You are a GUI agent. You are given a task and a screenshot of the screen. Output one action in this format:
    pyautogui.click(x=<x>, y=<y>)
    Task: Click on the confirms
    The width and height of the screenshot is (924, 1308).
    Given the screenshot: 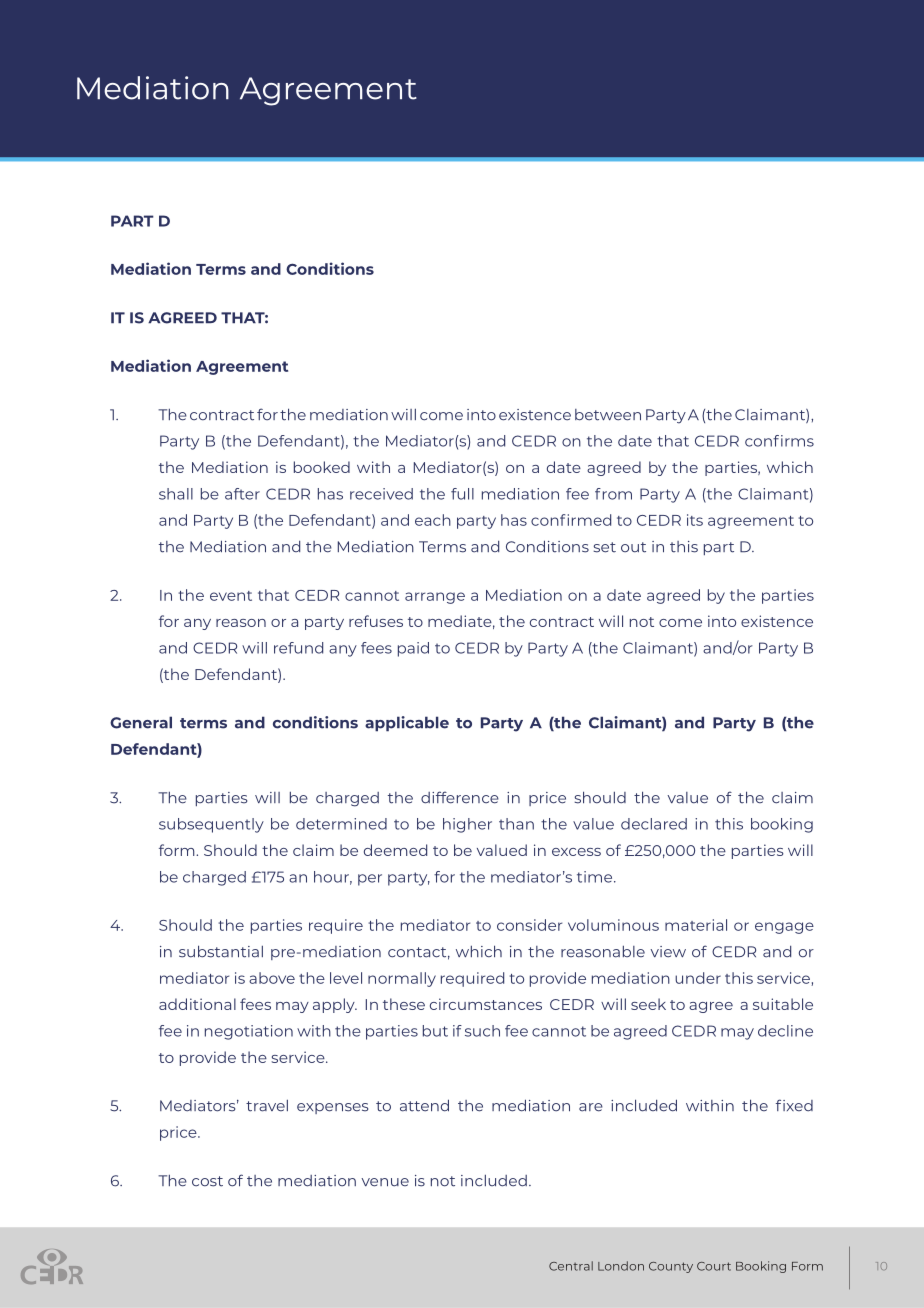 What is the action you would take?
    pyautogui.click(x=779, y=441)
